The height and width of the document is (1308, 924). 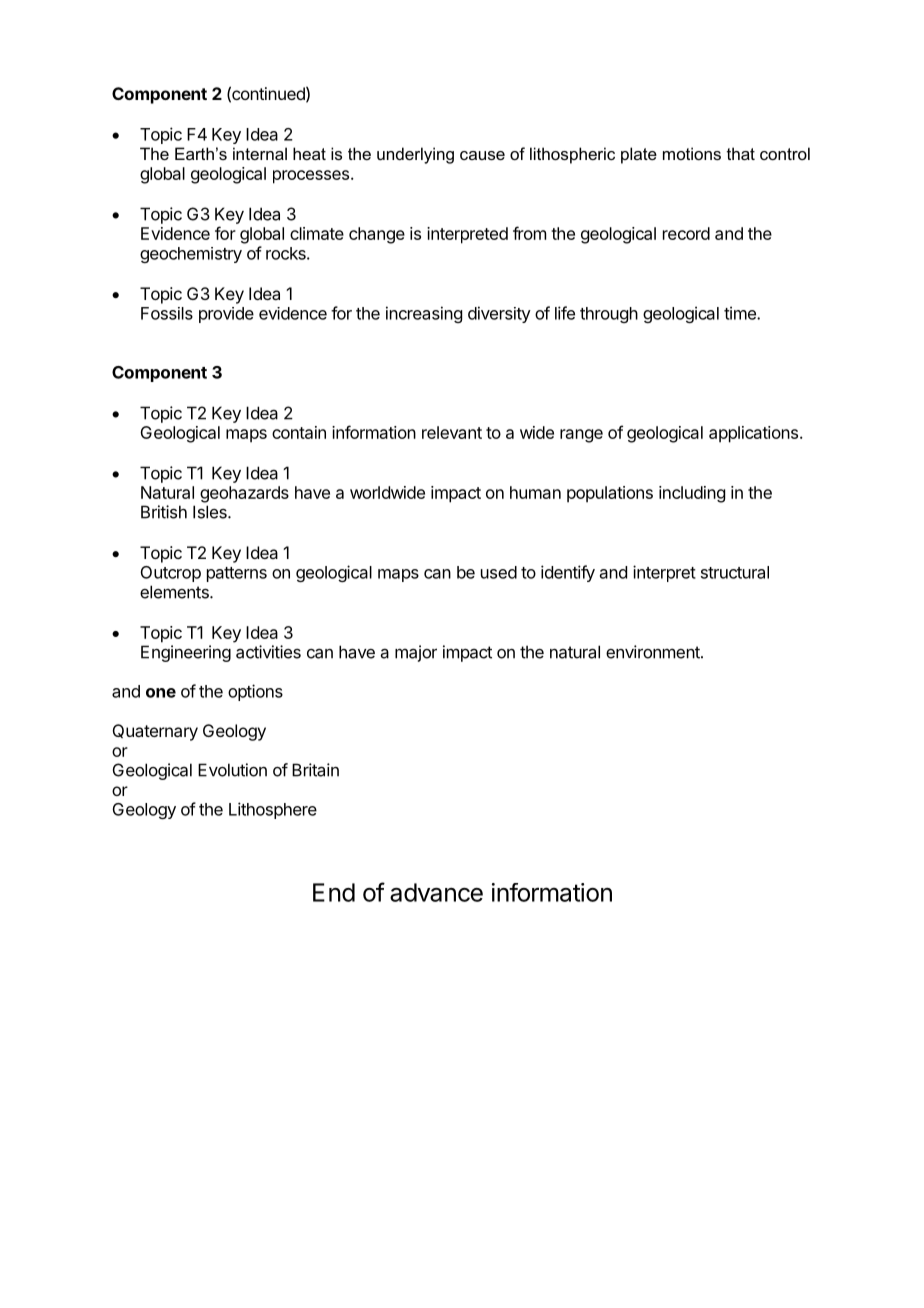 What do you see at coordinates (260, 153) in the document?
I see `internal` at bounding box center [260, 153].
